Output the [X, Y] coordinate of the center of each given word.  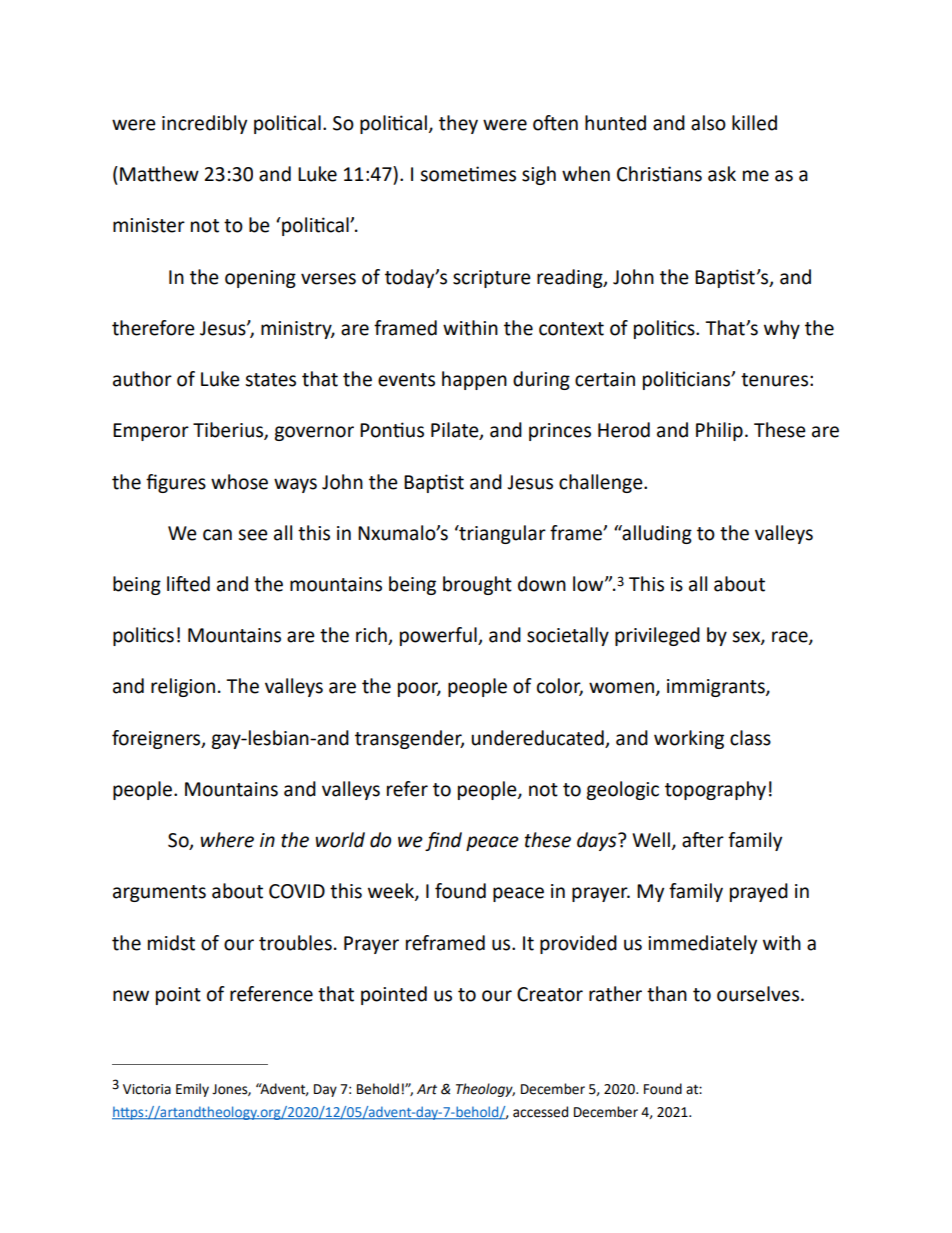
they [458, 124]
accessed [540, 1112]
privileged [657, 636]
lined [188, 584]
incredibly [204, 124]
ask [722, 174]
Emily [192, 1090]
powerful [439, 636]
